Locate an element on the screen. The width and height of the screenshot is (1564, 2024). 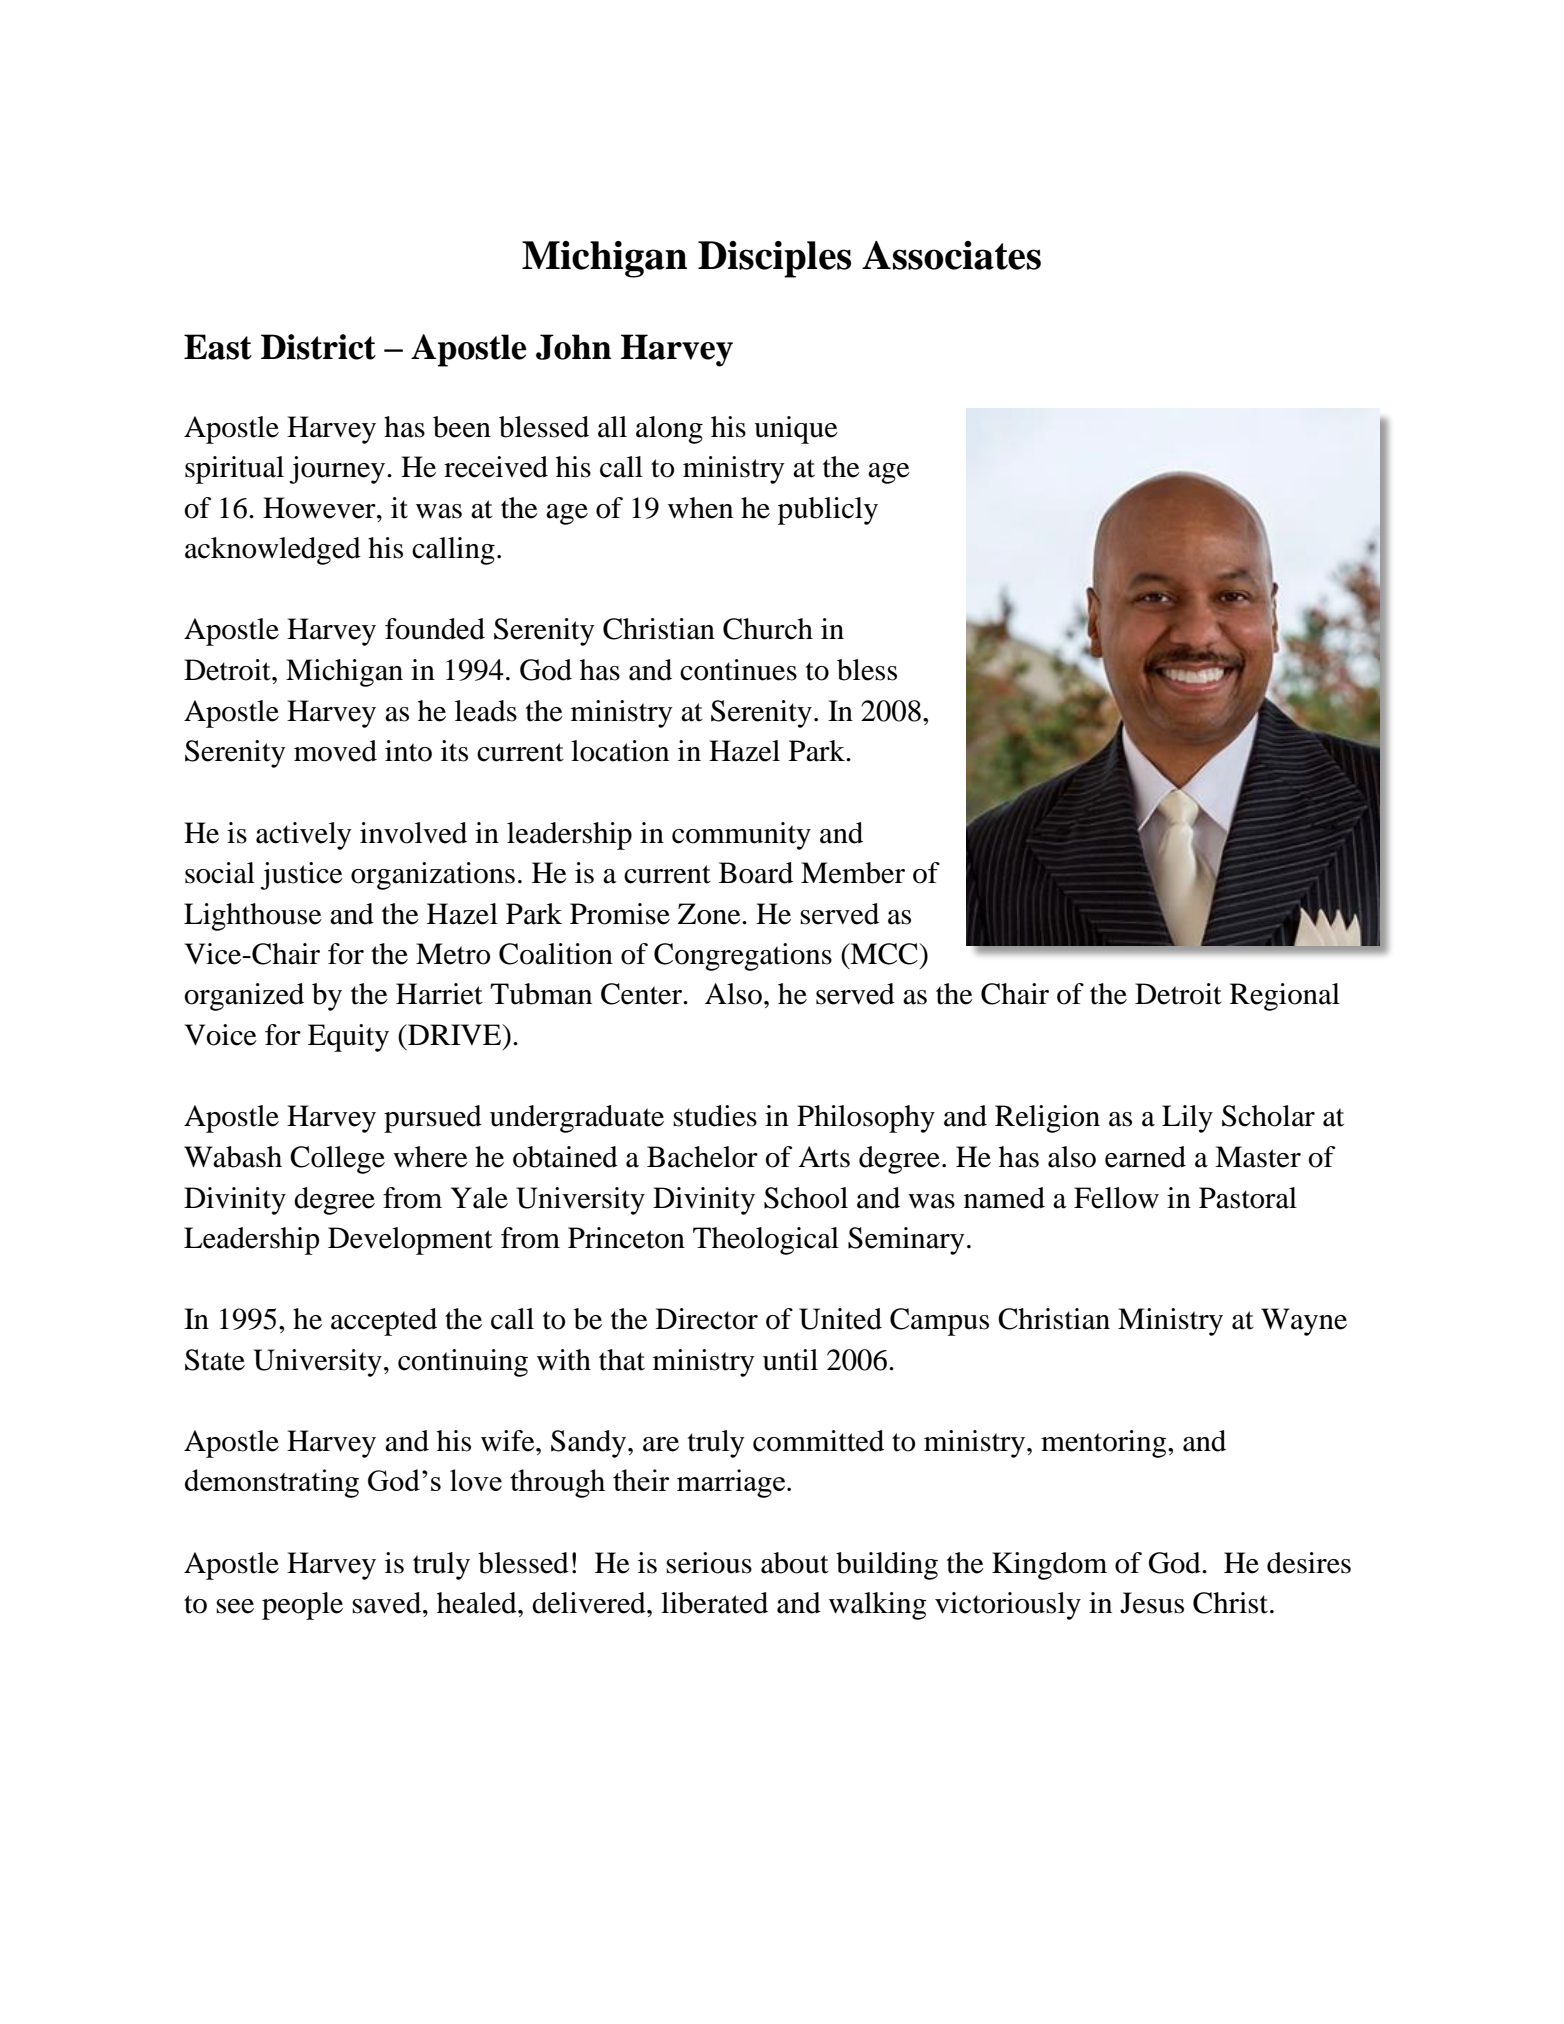
District is located at coordinates (318, 347).
